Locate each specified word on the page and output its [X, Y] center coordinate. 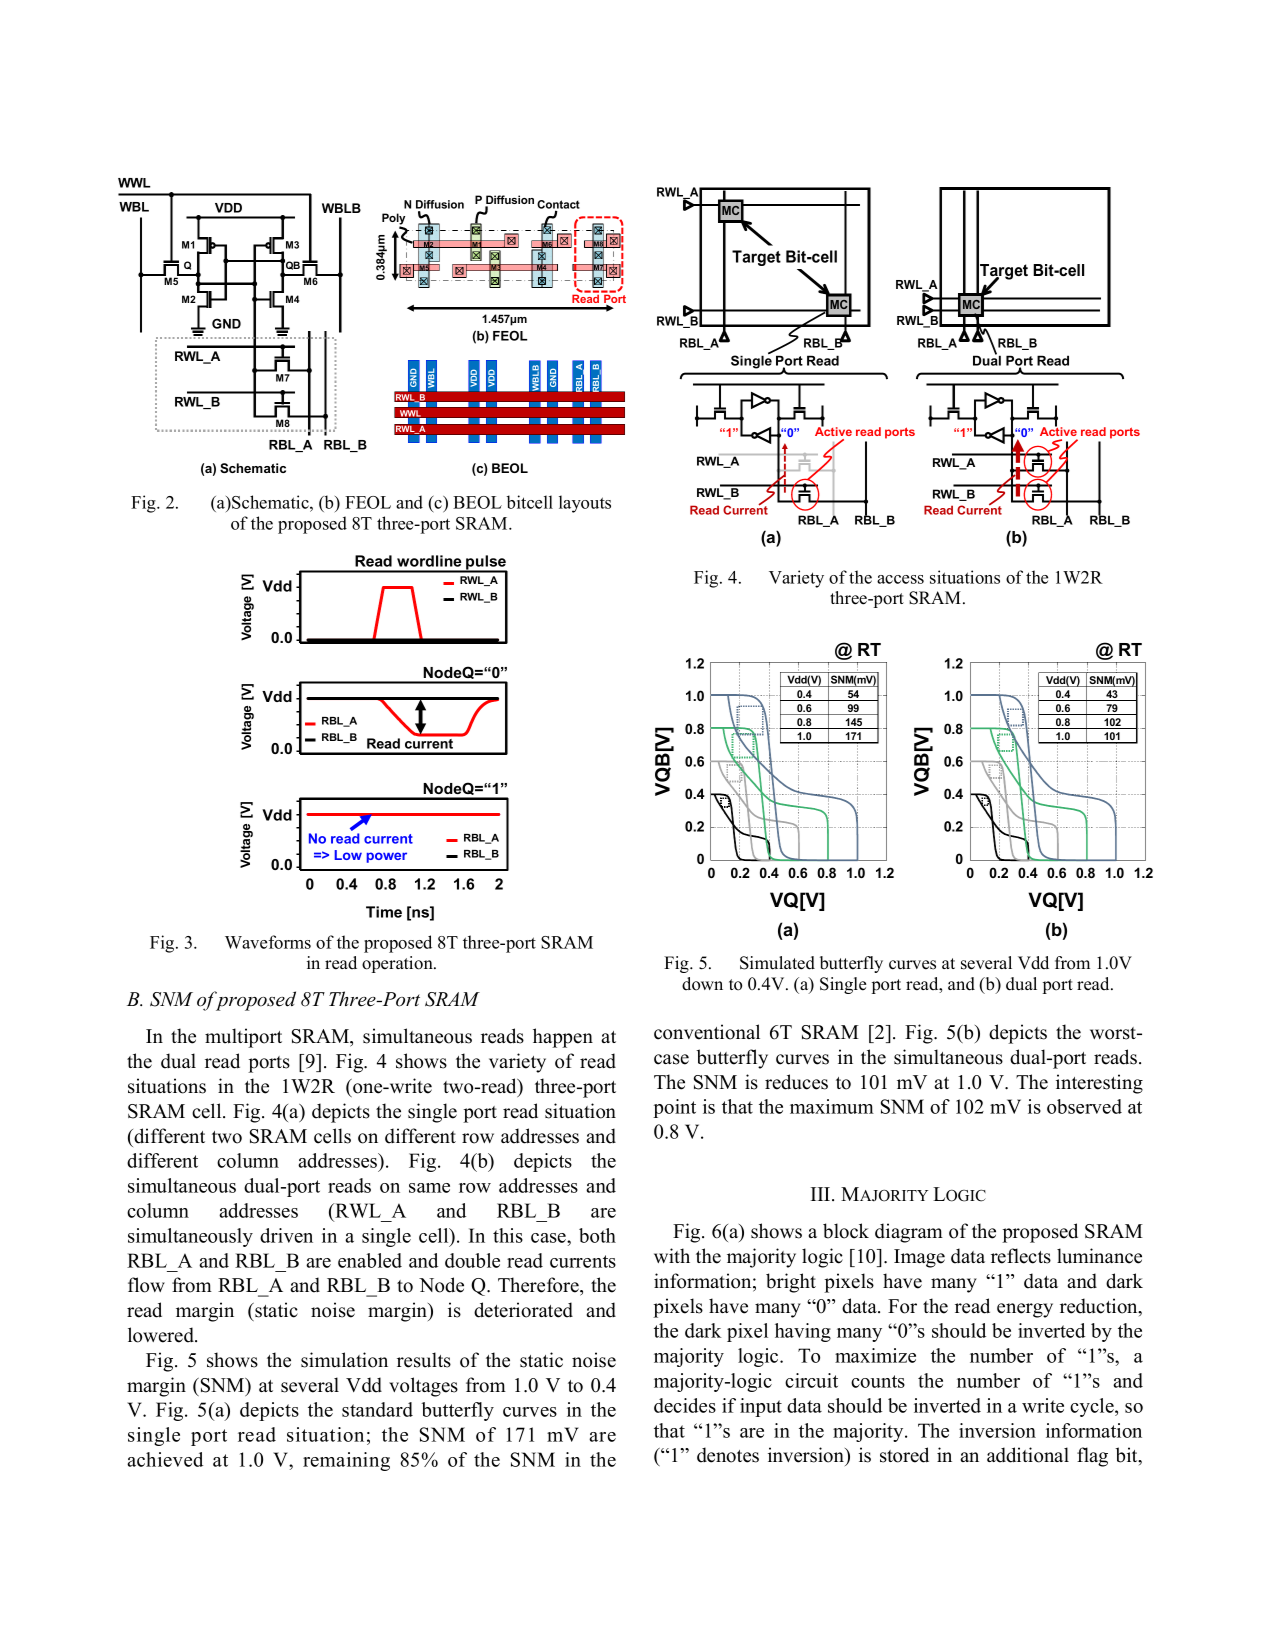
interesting [1099, 1084]
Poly [393, 220]
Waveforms [268, 942]
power [387, 857]
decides [685, 1405]
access [900, 579]
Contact [558, 206]
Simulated [777, 963]
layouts [585, 504]
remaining [346, 1461]
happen [563, 1038]
